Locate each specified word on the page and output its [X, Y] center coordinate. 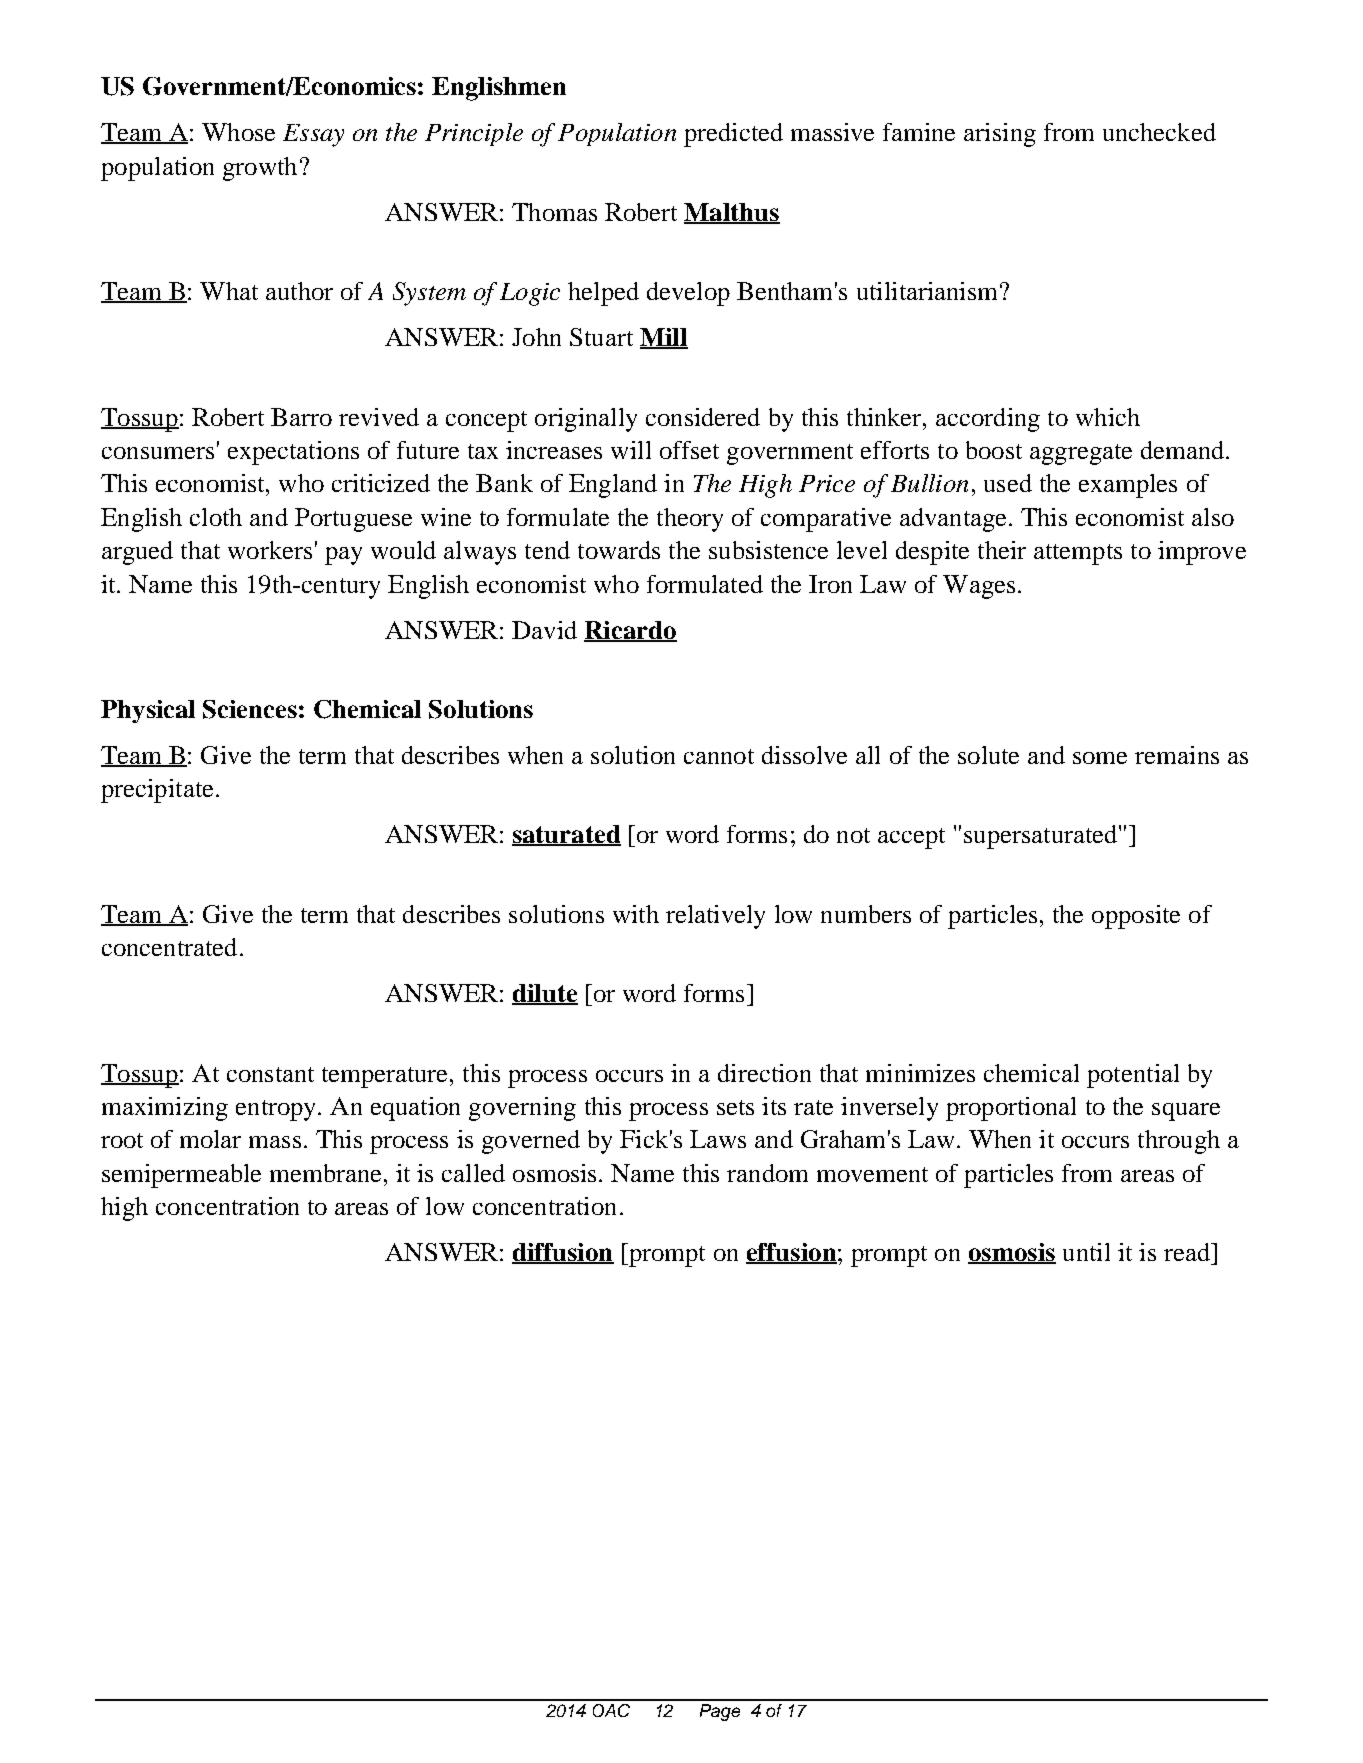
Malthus [732, 213]
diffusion [563, 1253]
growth [260, 169]
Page [720, 1712]
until [1086, 1252]
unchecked [1159, 132]
